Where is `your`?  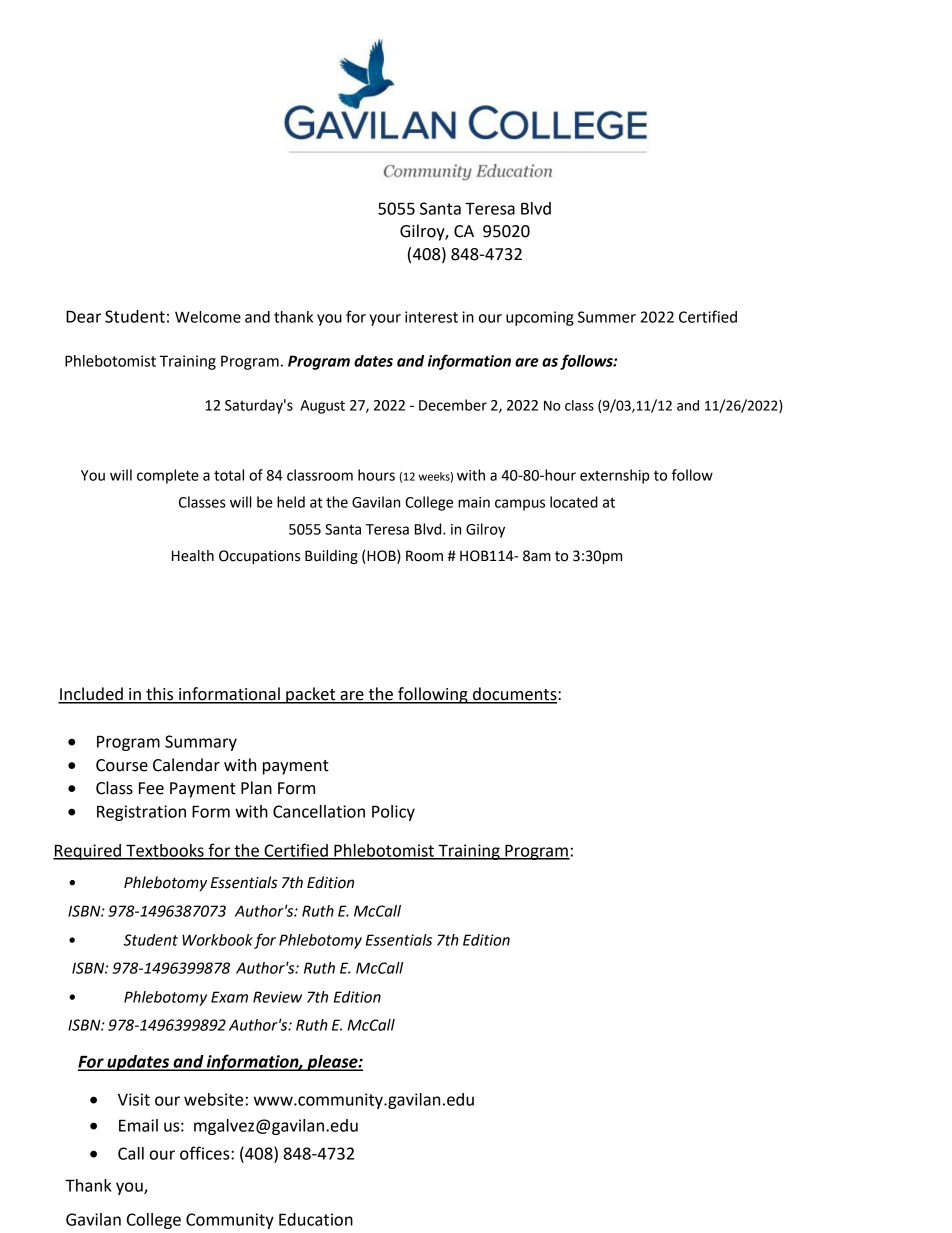 your is located at coordinates (385, 320).
